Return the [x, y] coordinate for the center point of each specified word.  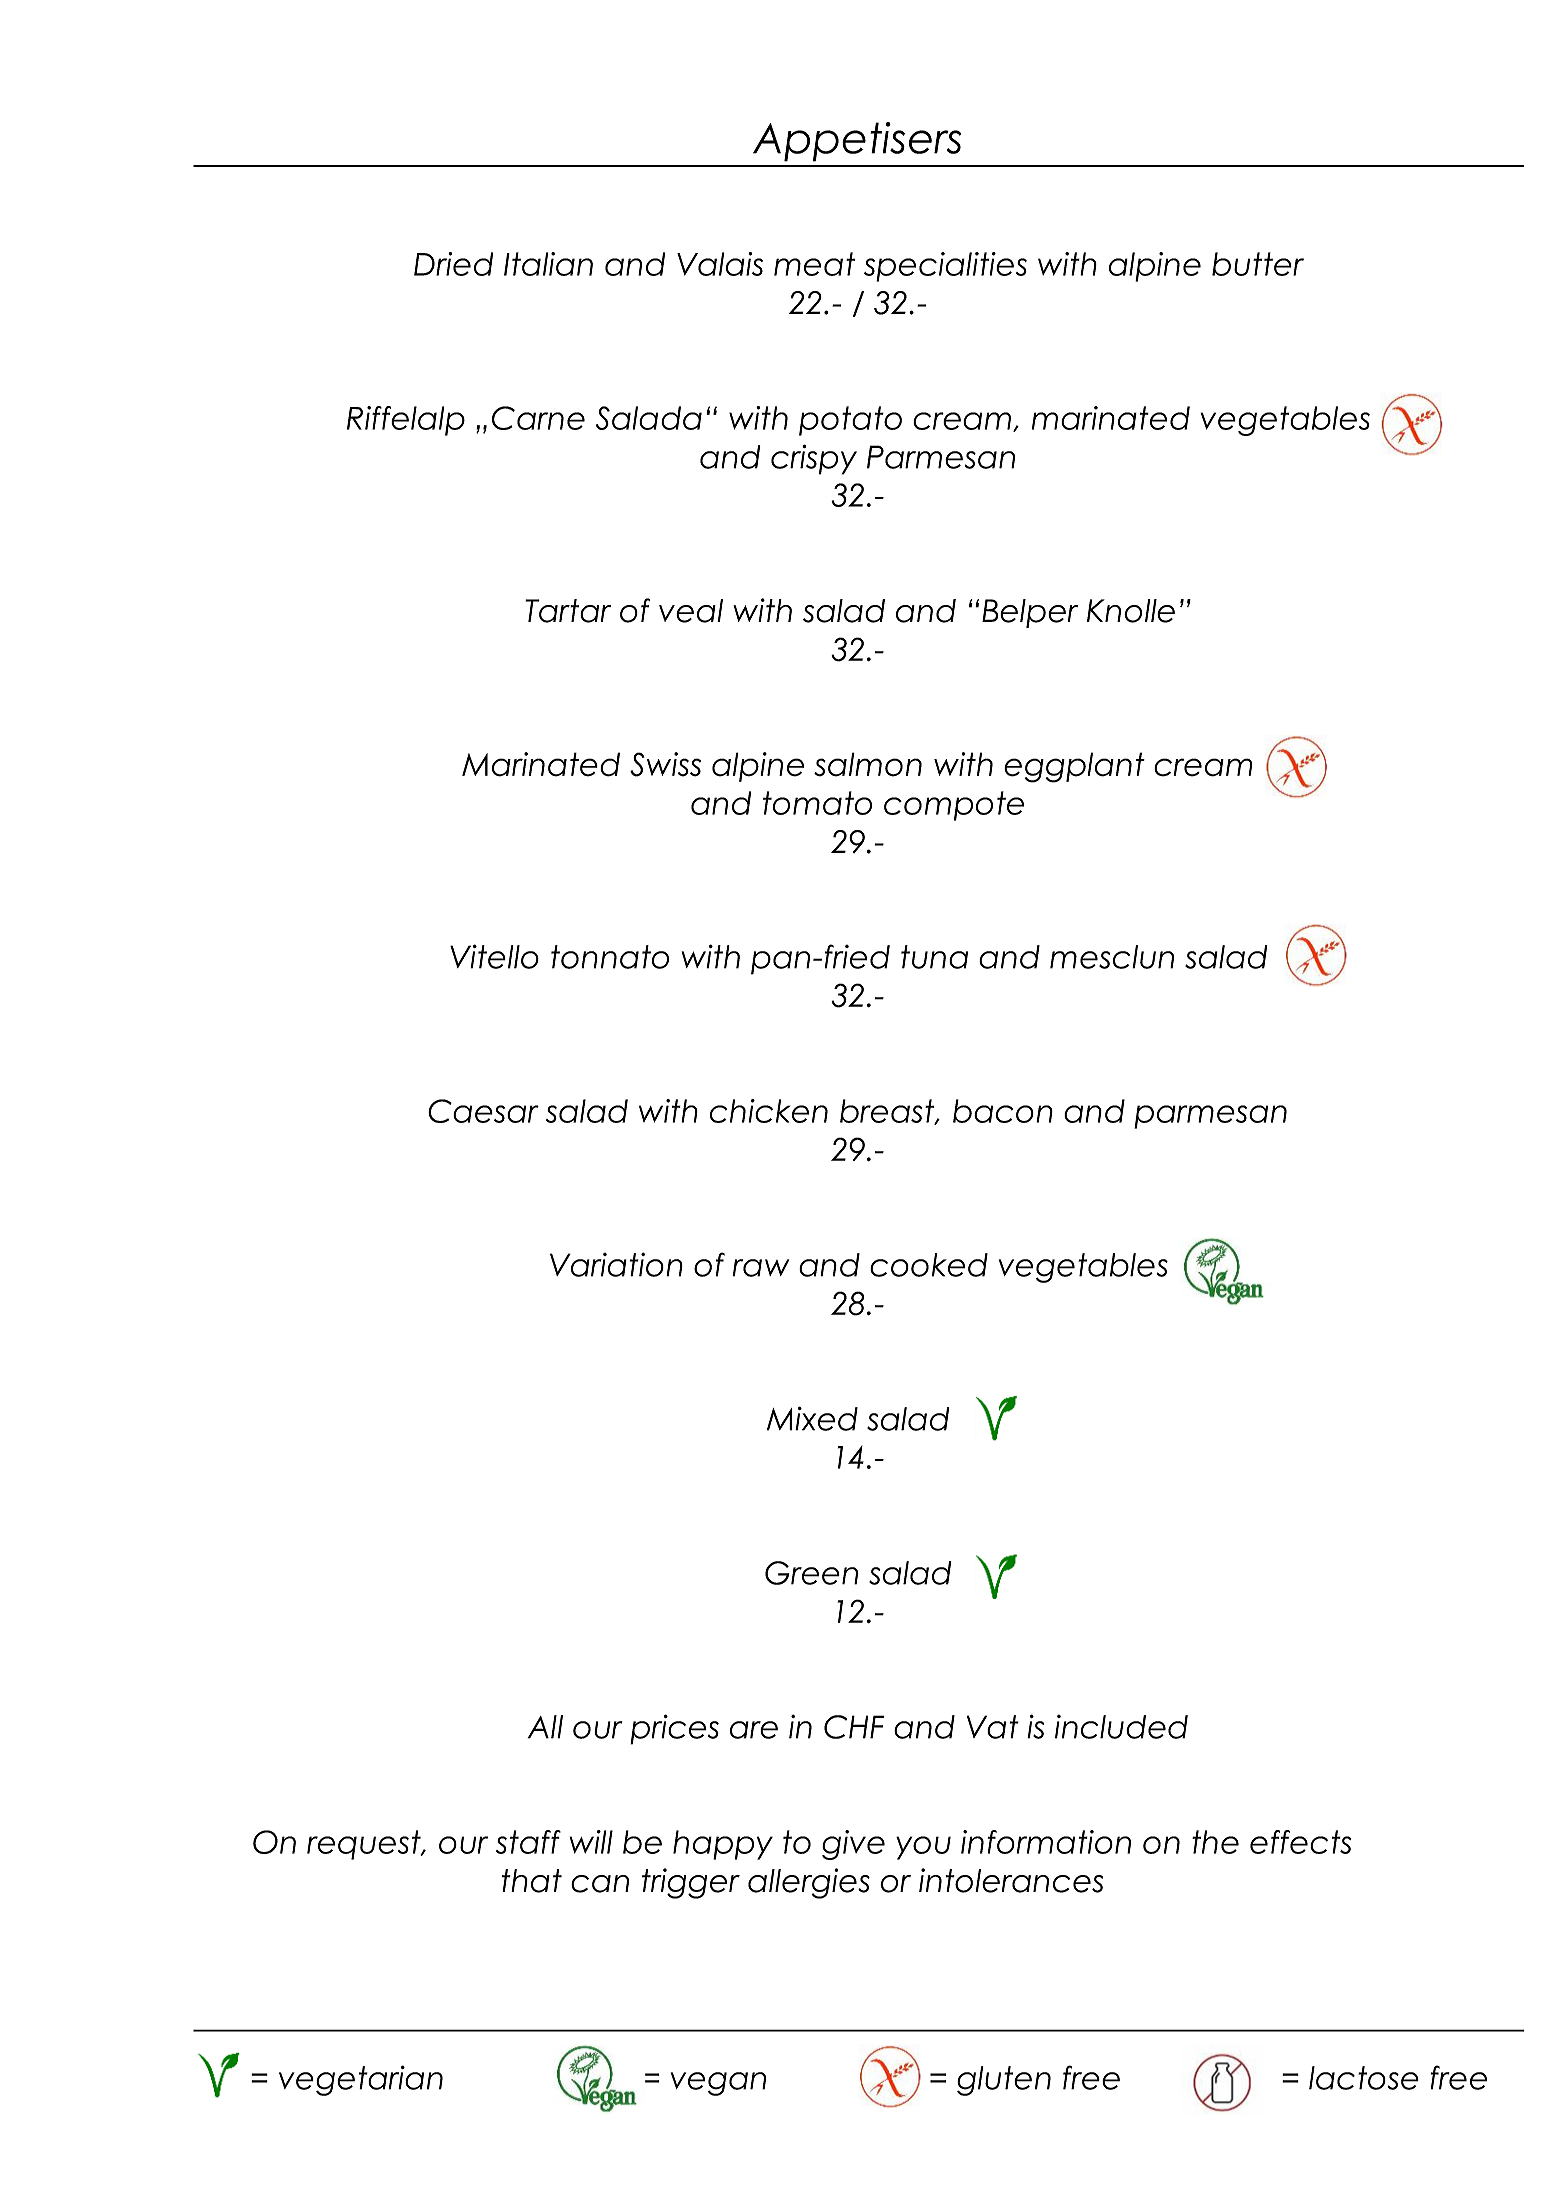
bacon [1003, 1111]
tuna [934, 957]
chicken [769, 1111]
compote [954, 806]
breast [888, 1112]
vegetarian [361, 2080]
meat [814, 264]
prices [674, 1729]
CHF [854, 1727]
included [1121, 1727]
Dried [453, 264]
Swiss [665, 764]
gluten [1004, 2081]
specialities [945, 267]
